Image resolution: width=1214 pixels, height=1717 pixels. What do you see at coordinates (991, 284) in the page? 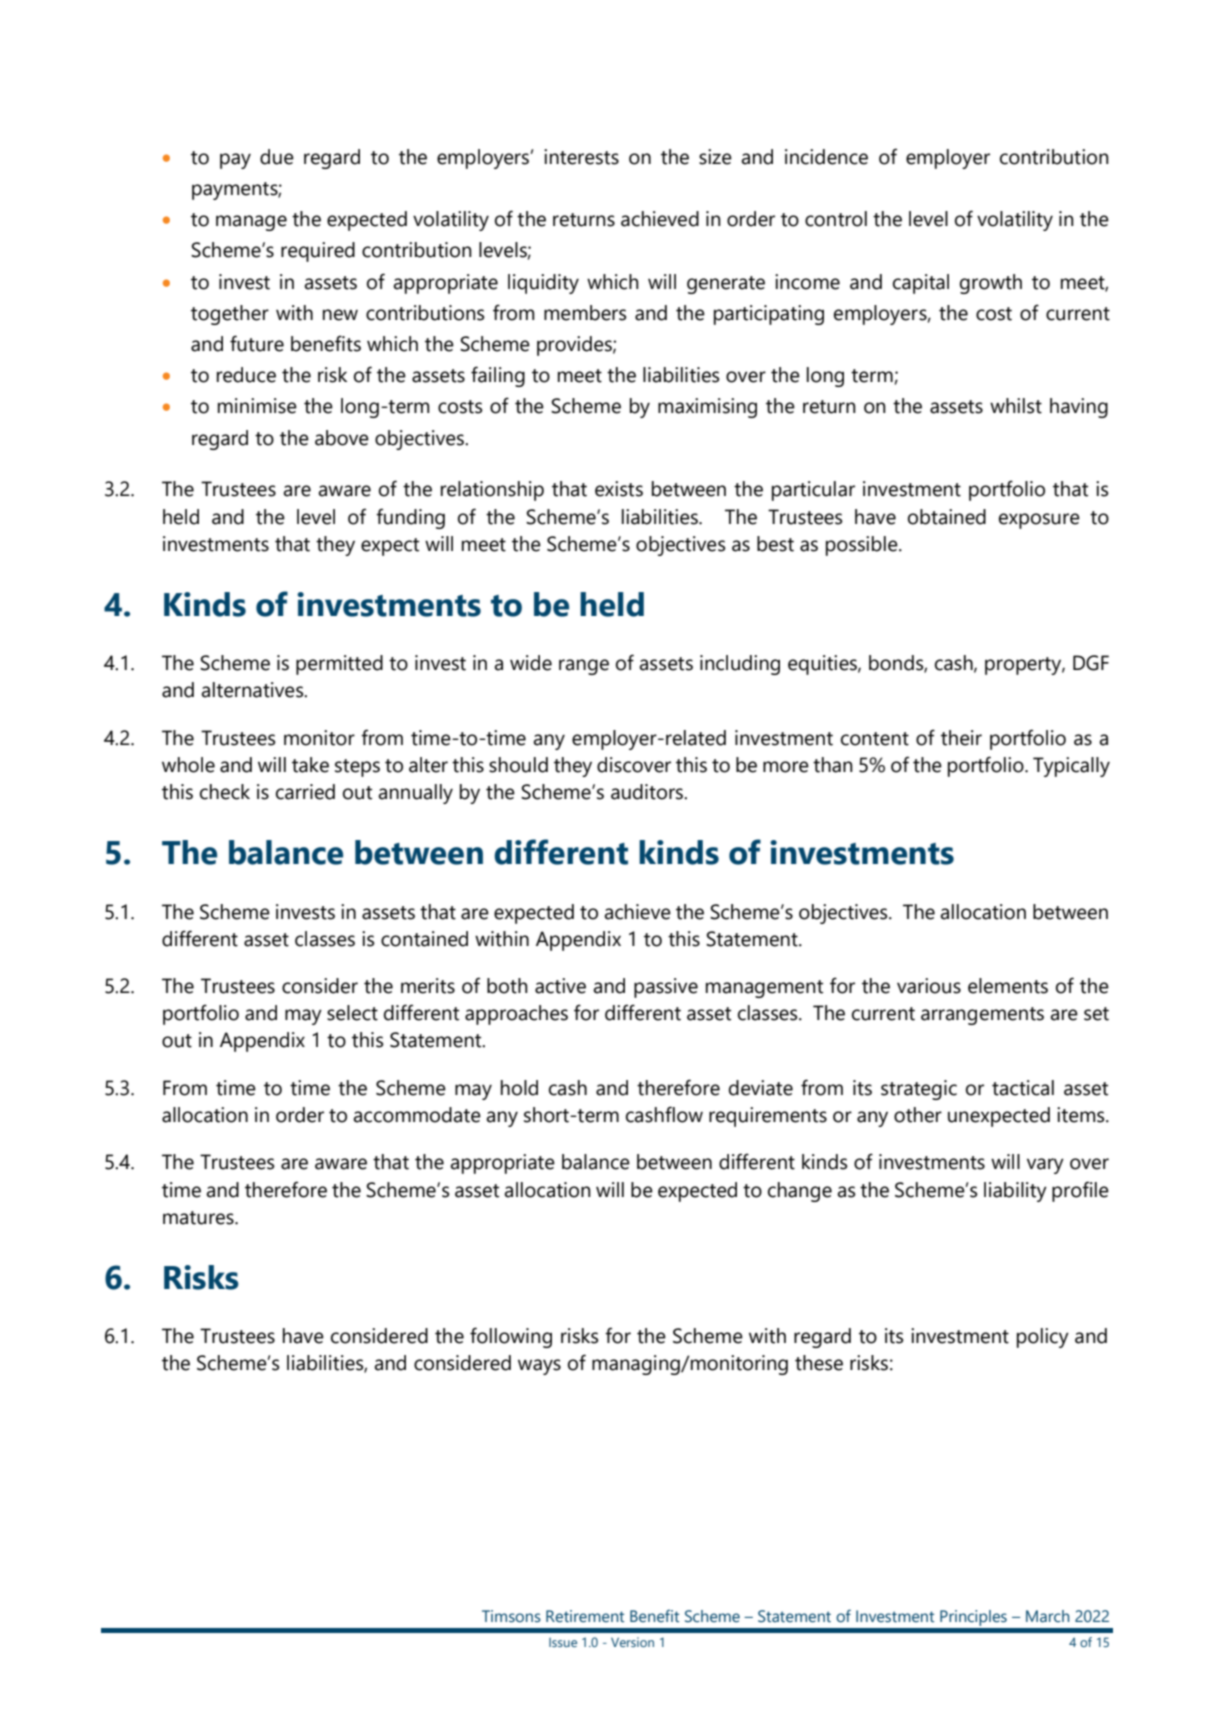
I see `growth` at bounding box center [991, 284].
